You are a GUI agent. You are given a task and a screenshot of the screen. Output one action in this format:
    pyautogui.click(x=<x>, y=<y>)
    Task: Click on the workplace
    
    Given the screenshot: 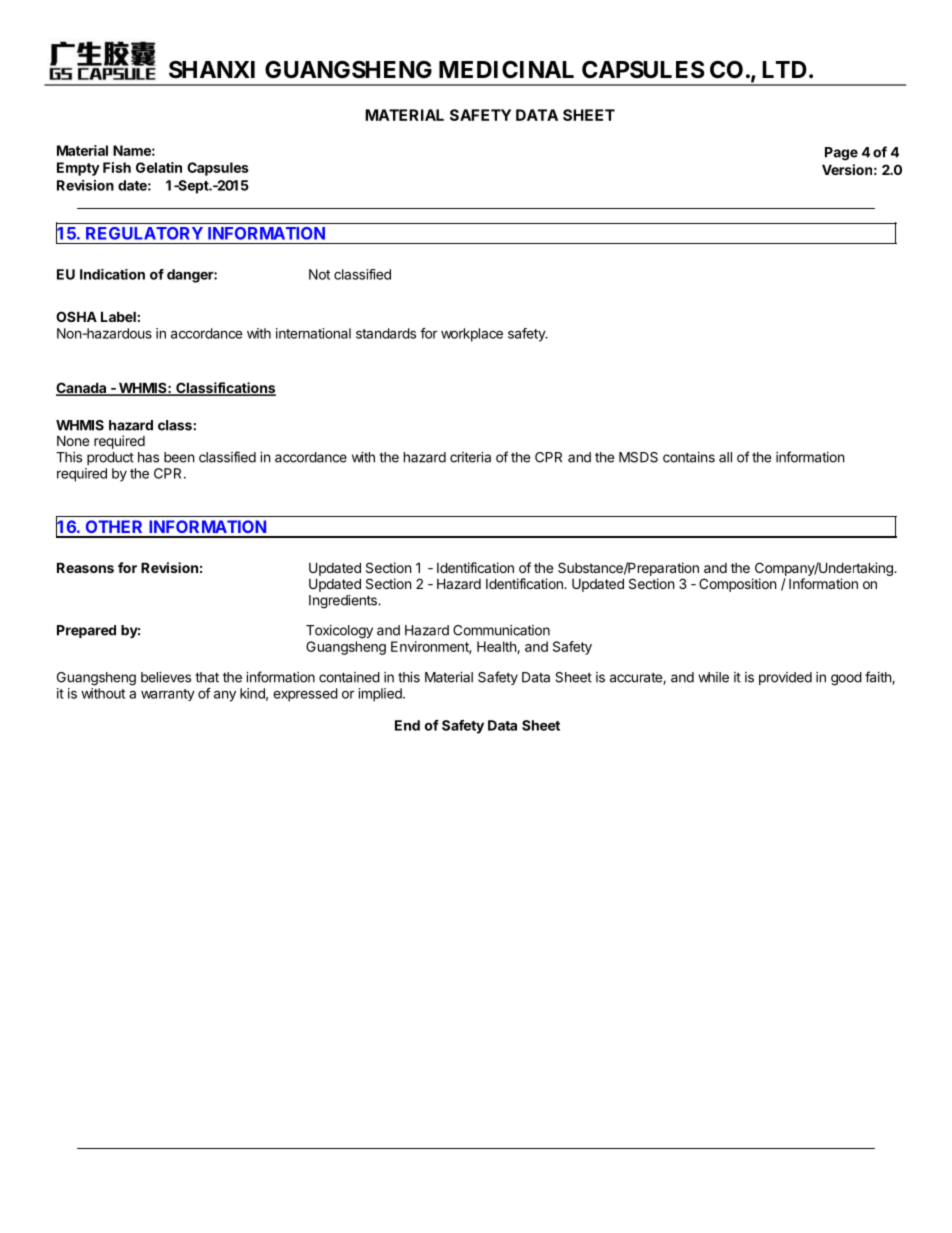 What is the action you would take?
    pyautogui.click(x=472, y=335)
